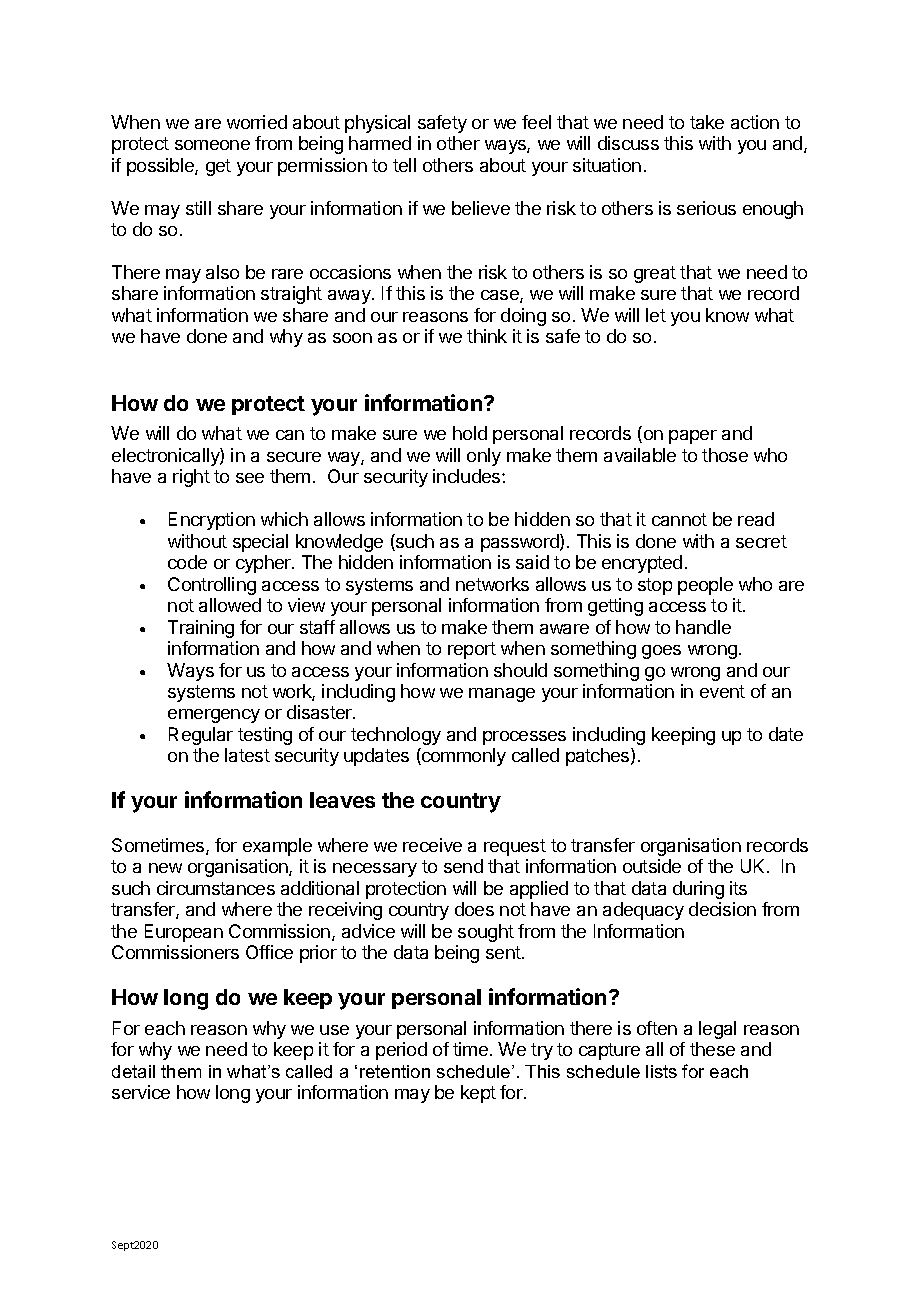  I want to click on allowed, so click(230, 605).
